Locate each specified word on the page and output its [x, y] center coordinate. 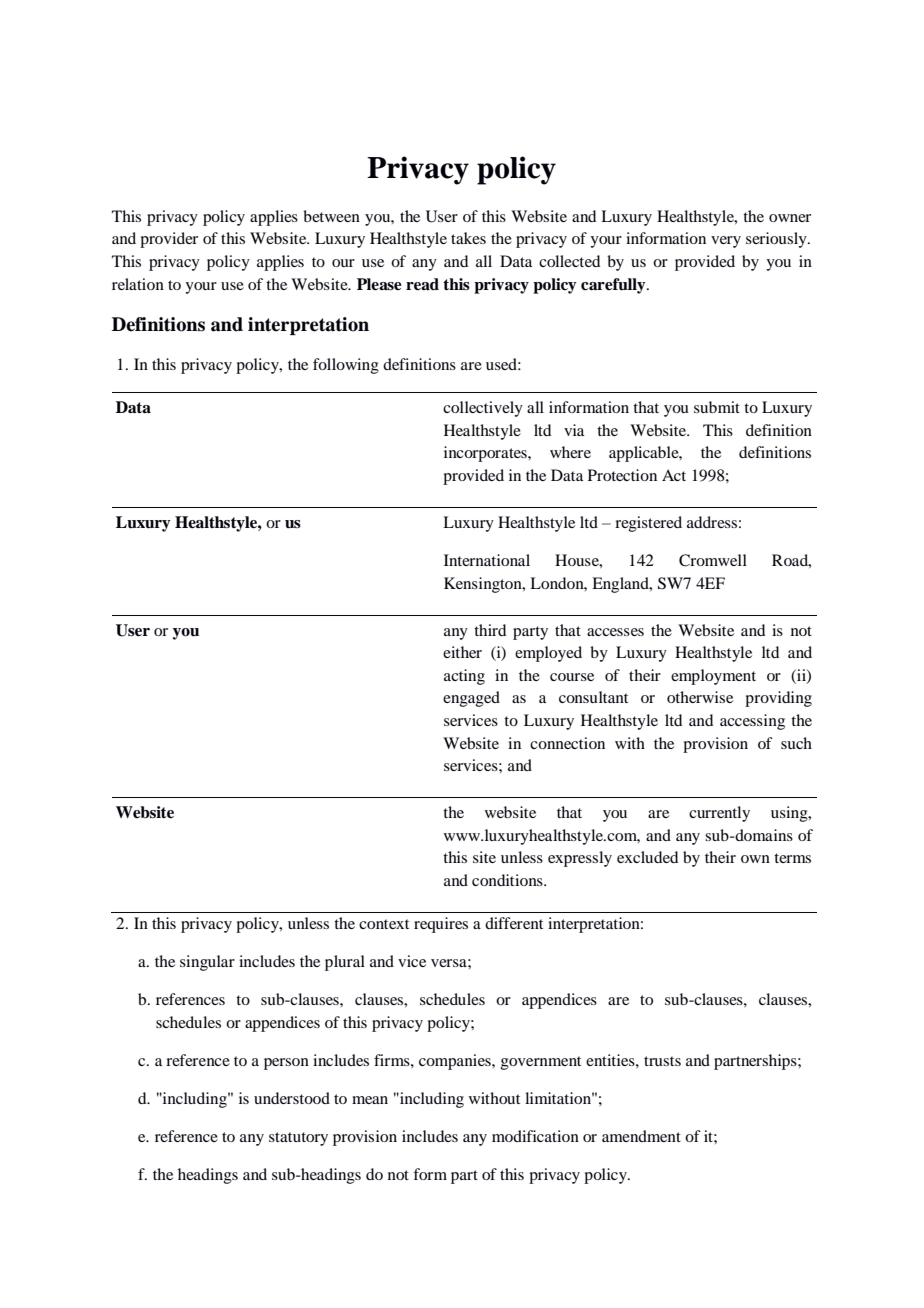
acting [464, 677]
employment [713, 677]
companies [456, 1062]
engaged [471, 699]
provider [169, 240]
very [726, 242]
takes [468, 238]
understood [292, 1098]
